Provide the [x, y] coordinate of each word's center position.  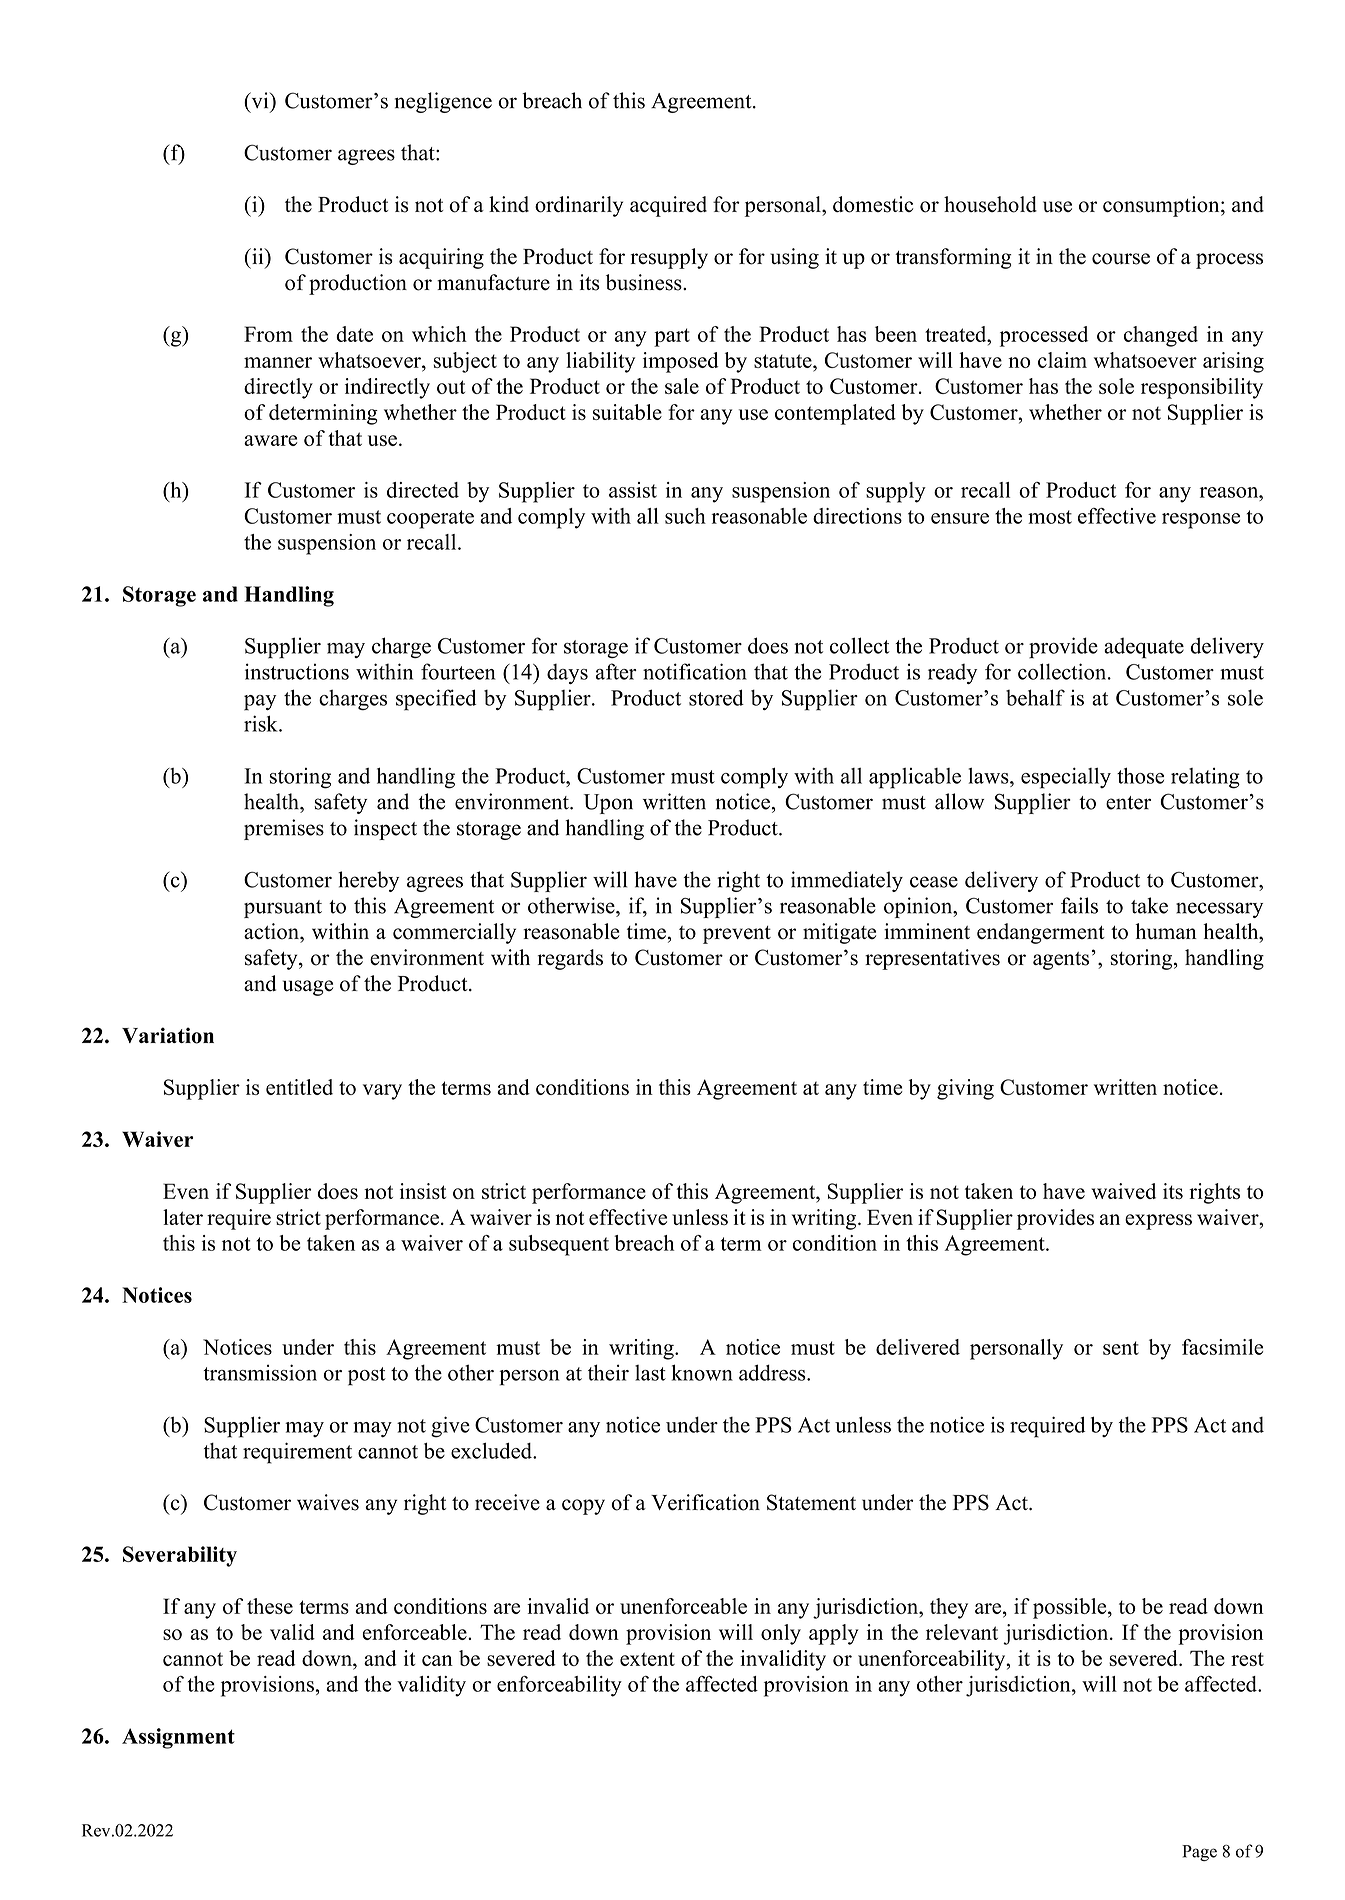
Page [1199, 1853]
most [1050, 517]
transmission [260, 1372]
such [685, 516]
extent [647, 1659]
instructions [297, 671]
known [702, 1372]
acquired [668, 206]
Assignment [178, 1738]
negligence [443, 102]
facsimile [1222, 1347]
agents [1061, 961]
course [1121, 259]
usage [308, 988]
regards [570, 959]
